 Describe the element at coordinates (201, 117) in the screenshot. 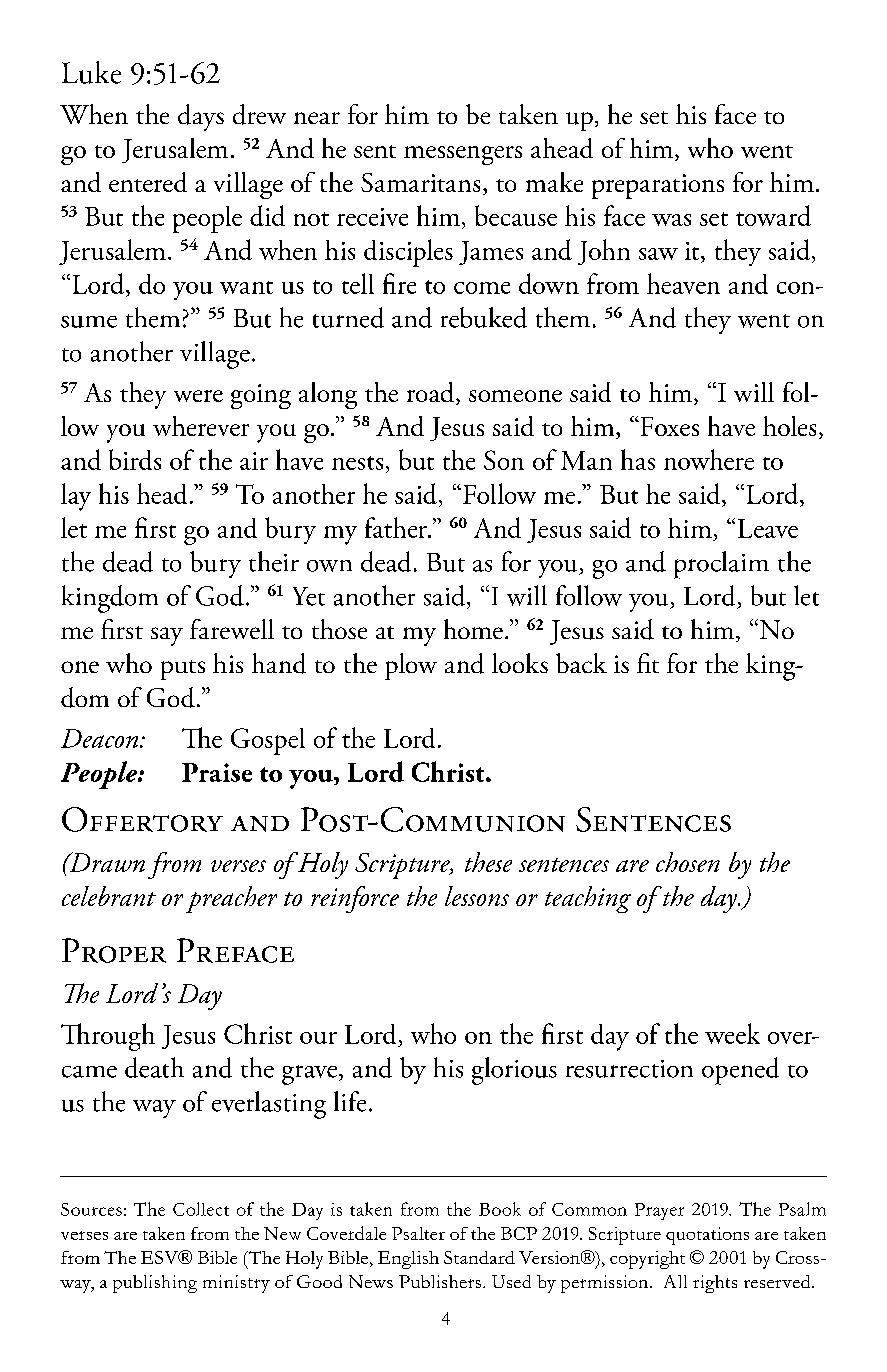

I see `days` at that location.
